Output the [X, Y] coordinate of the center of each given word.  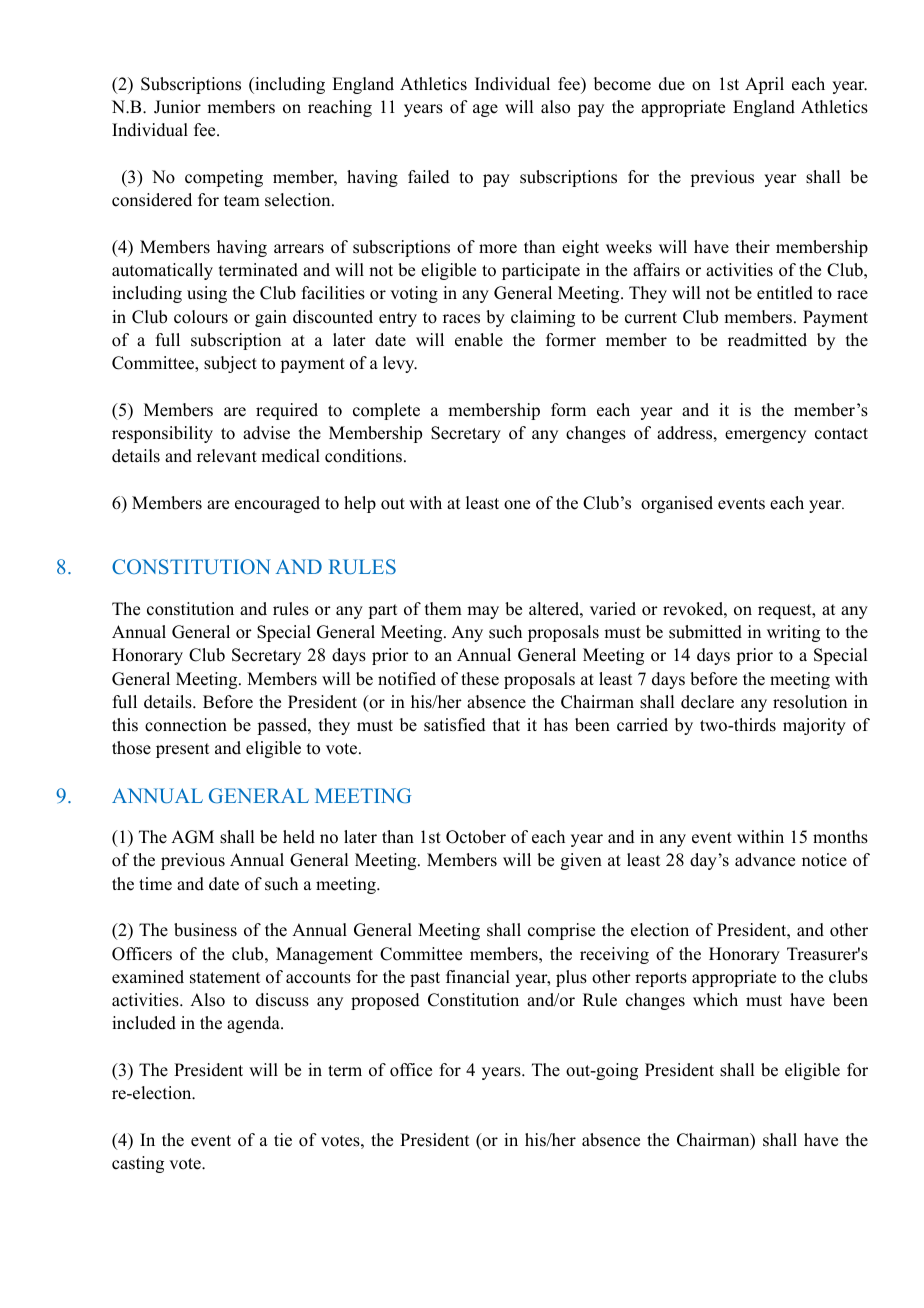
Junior [177, 107]
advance [765, 860]
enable [479, 340]
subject [230, 364]
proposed [385, 1001]
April [764, 85]
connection [186, 725]
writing [793, 633]
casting [138, 1164]
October [476, 837]
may [483, 612]
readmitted [767, 340]
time [155, 884]
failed [429, 177]
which [715, 1000]
